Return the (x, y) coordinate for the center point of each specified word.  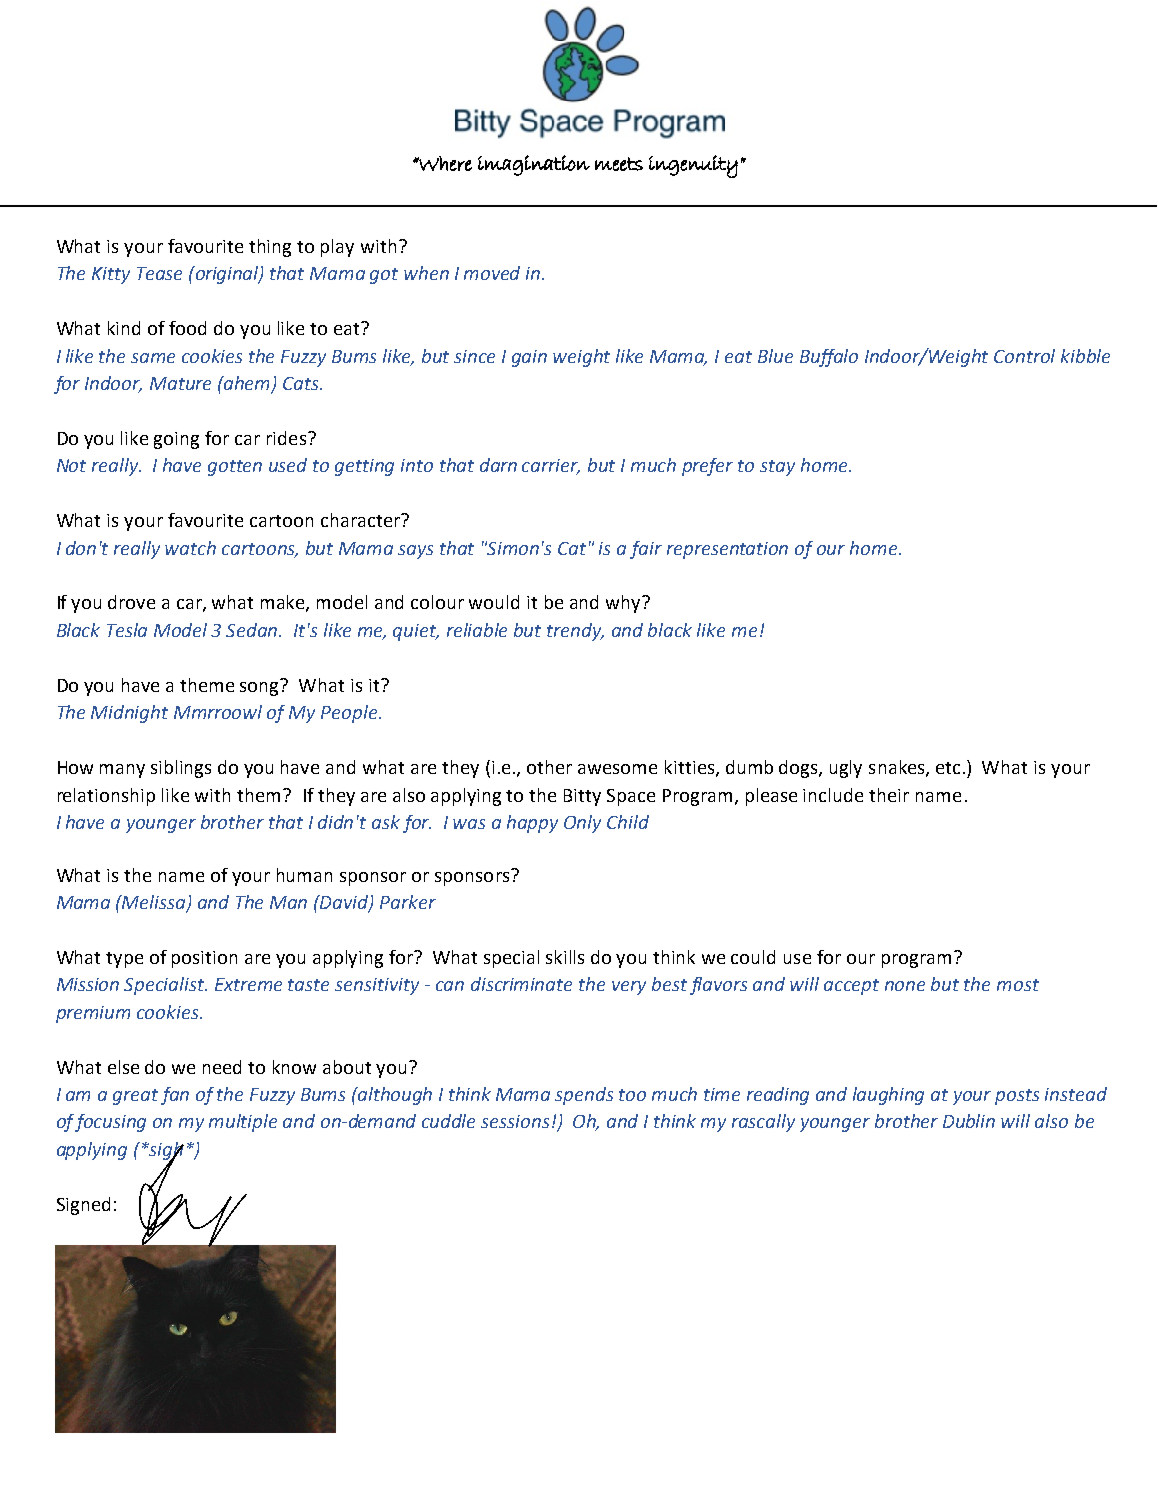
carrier (551, 467)
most (1018, 985)
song (261, 687)
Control (1024, 356)
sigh (165, 1152)
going (176, 440)
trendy (575, 632)
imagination (534, 165)
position (204, 959)
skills (565, 957)
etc (948, 768)
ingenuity (693, 166)
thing (270, 248)
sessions (515, 1121)
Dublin (969, 1121)
